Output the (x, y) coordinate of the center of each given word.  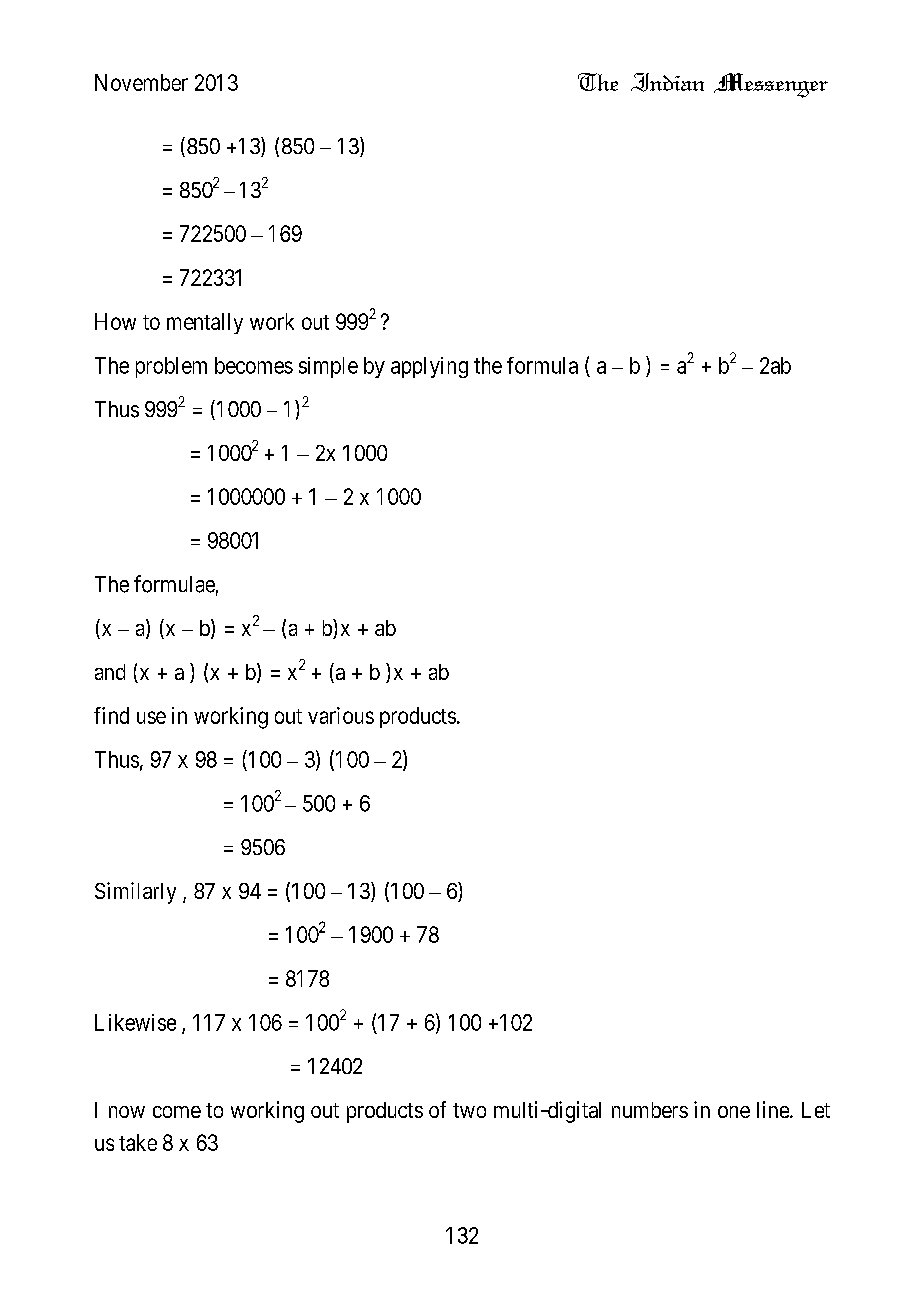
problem (171, 367)
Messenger (771, 85)
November (141, 82)
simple (328, 367)
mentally (205, 323)
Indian (667, 82)
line (774, 1109)
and (110, 672)
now (127, 1112)
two (469, 1110)
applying (429, 367)
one (734, 1112)
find (111, 715)
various (341, 715)
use (151, 717)
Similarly (135, 893)
